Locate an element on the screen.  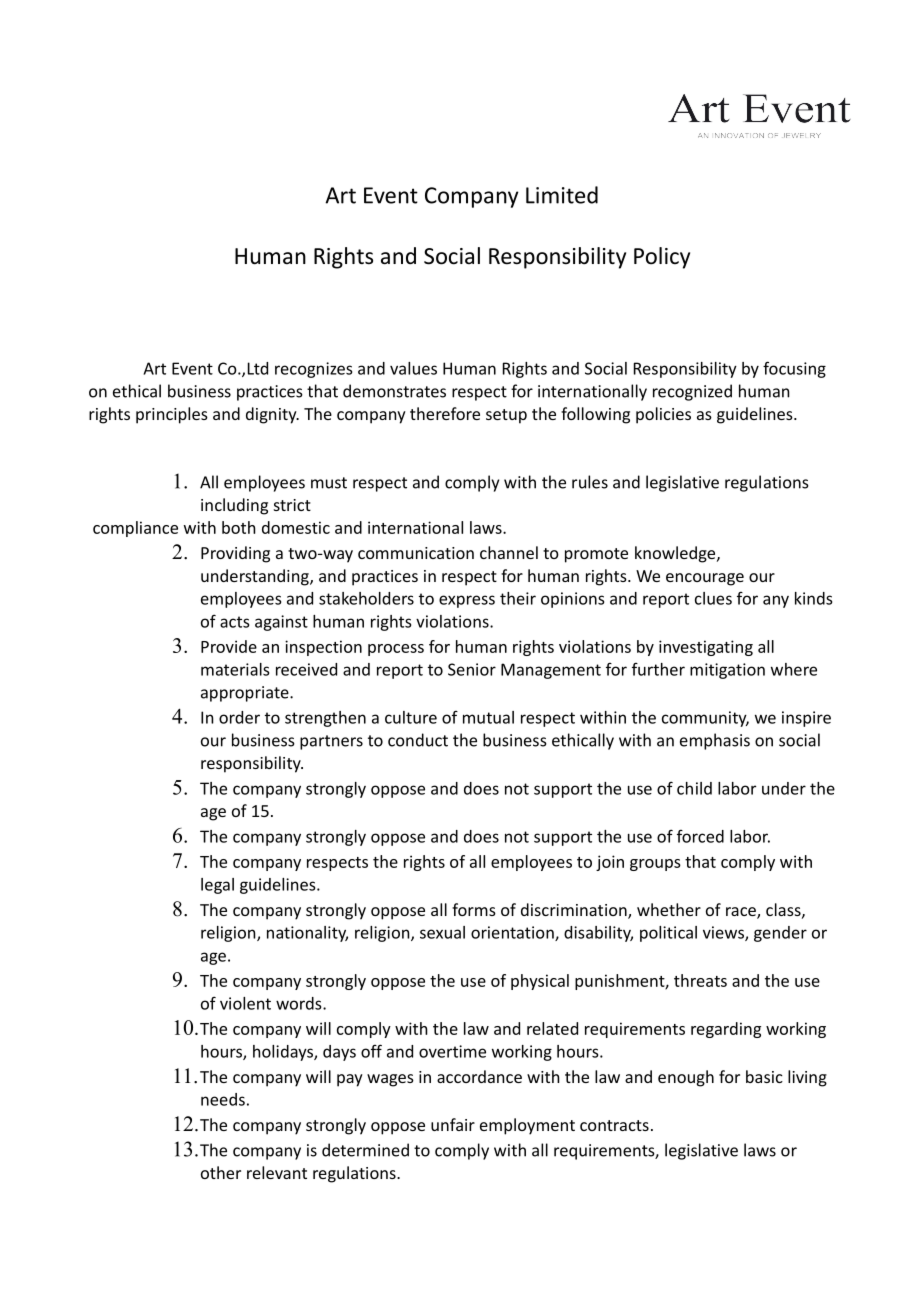
Policy is located at coordinates (662, 258).
